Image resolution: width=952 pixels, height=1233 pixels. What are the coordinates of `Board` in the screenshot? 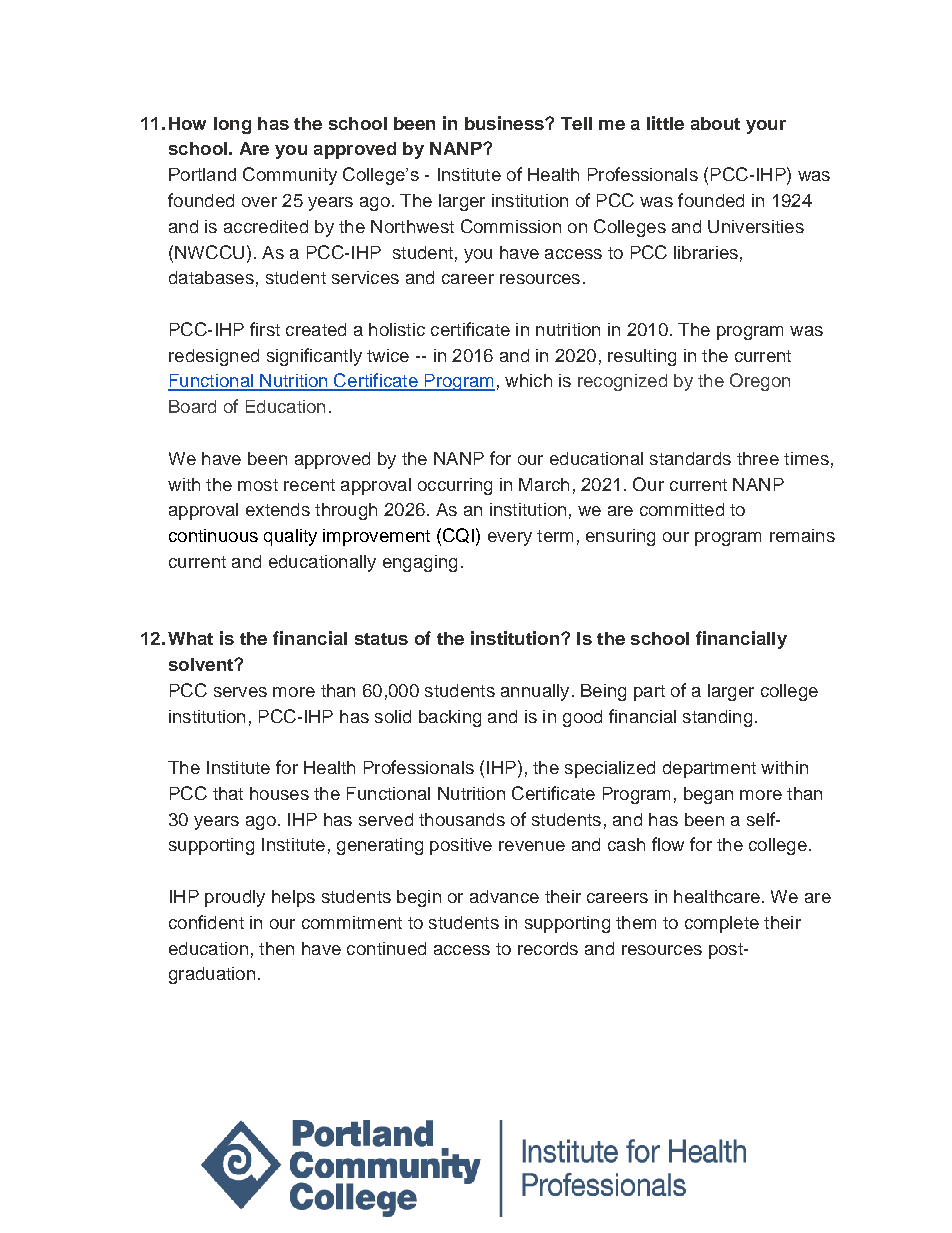 It's located at (192, 406).
